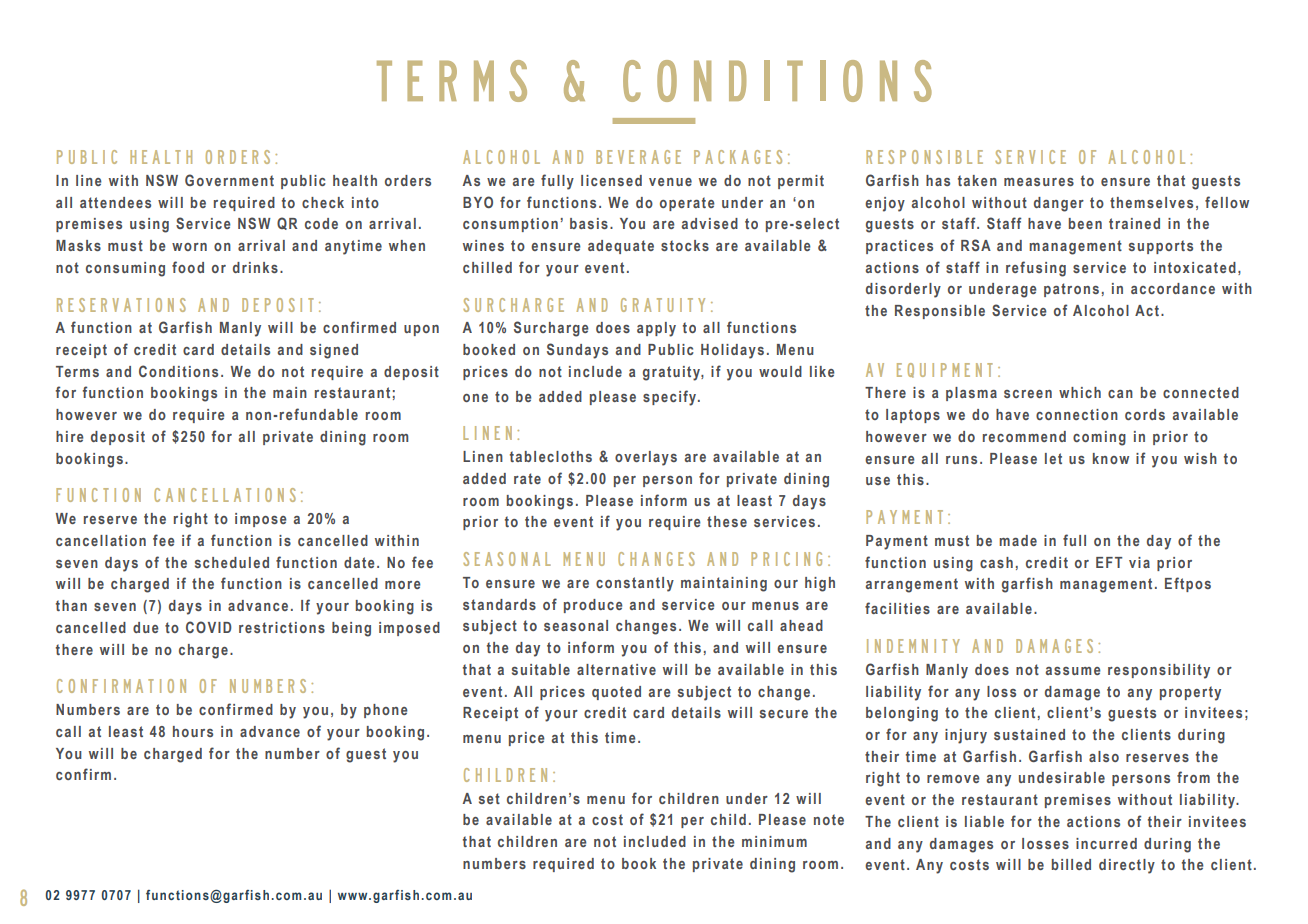 Image resolution: width=1308 pixels, height=924 pixels. What do you see at coordinates (670, 182) in the page?
I see `venue` at bounding box center [670, 182].
